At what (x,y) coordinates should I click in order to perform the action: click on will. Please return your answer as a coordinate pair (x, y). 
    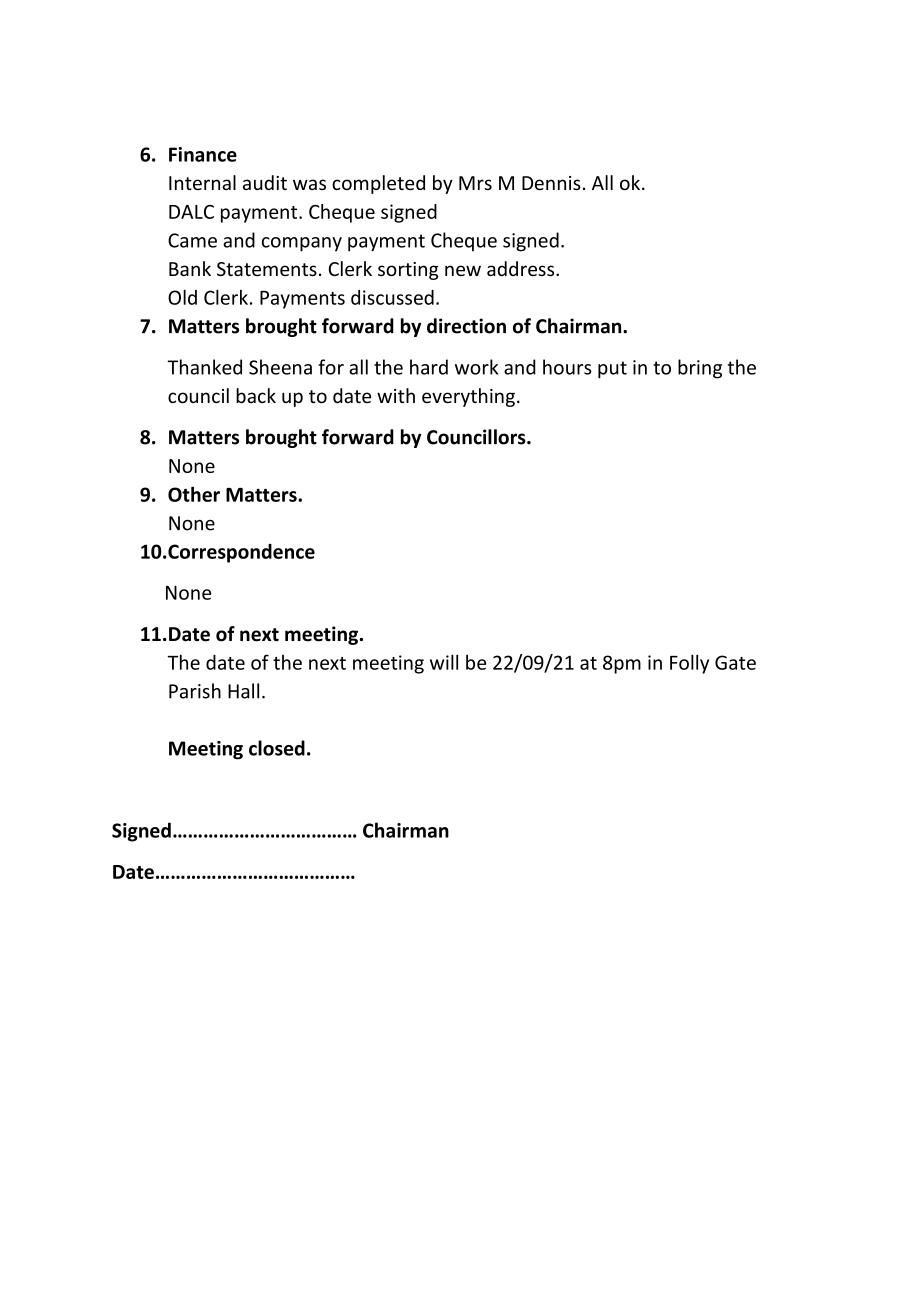
    Looking at the image, I should click on (444, 662).
